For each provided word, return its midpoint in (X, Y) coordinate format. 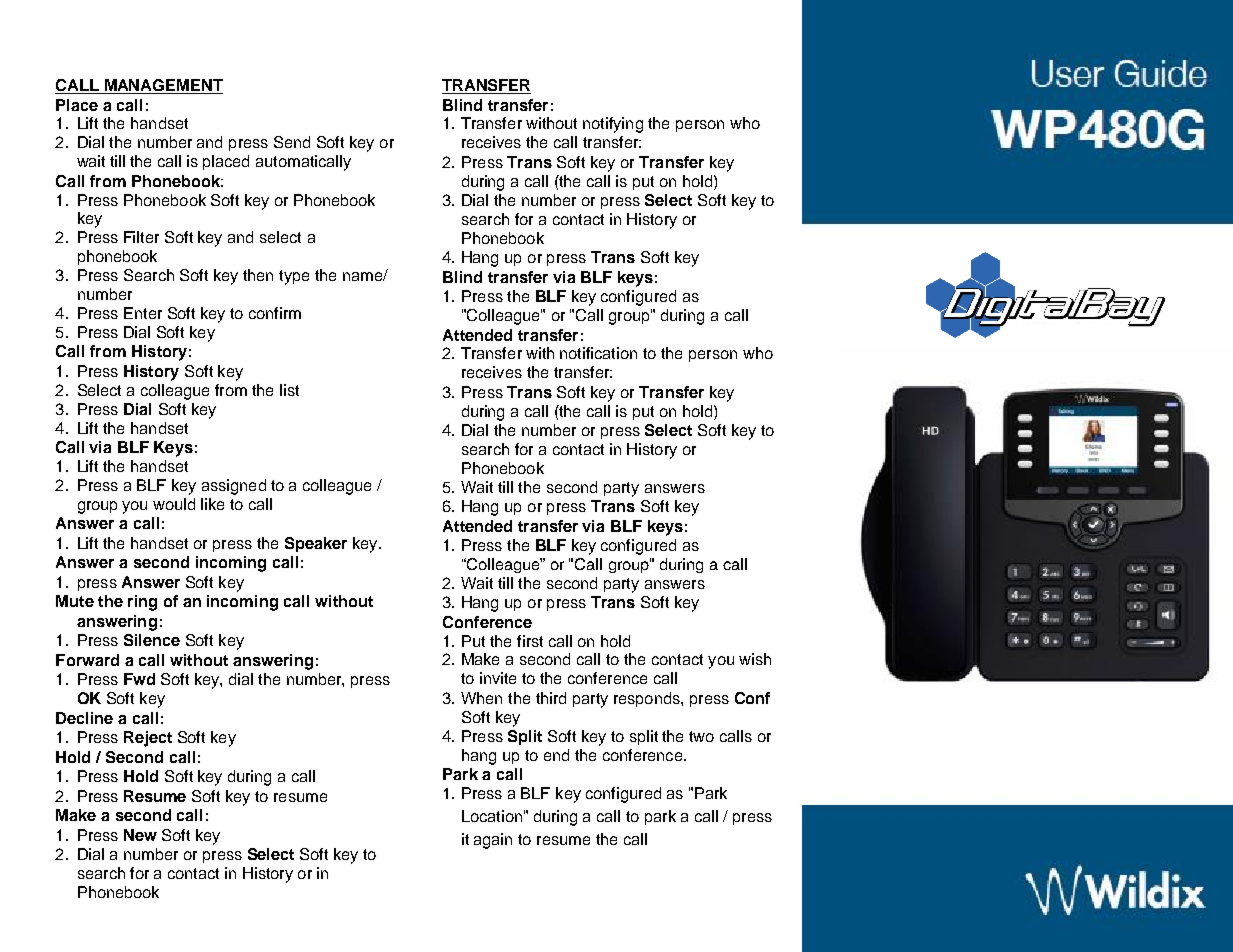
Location (492, 816)
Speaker (316, 544)
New (140, 835)
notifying (613, 125)
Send (292, 142)
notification (598, 353)
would (174, 504)
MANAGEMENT (162, 86)
